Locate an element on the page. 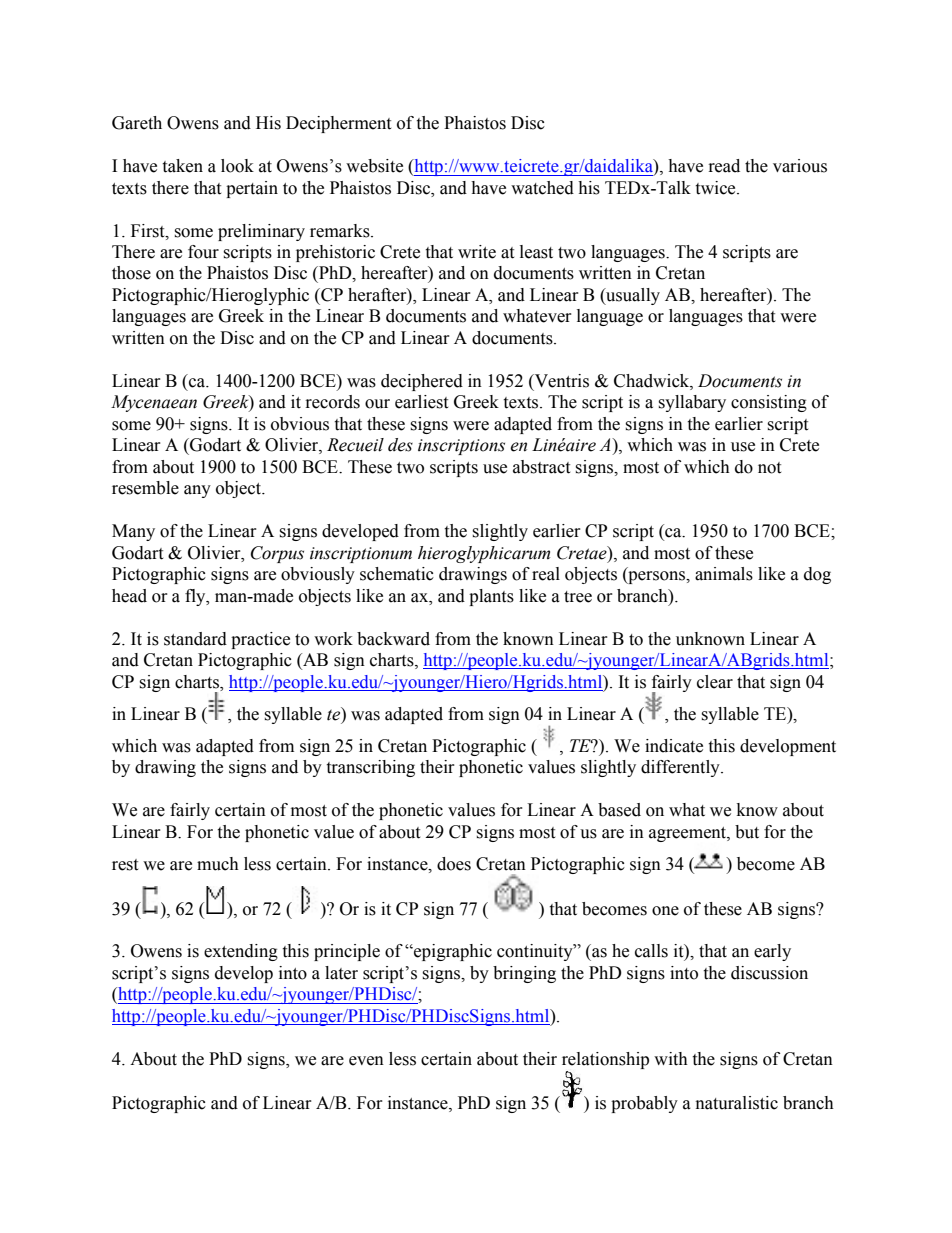 The image size is (952, 1233). relationship is located at coordinates (605, 1060).
